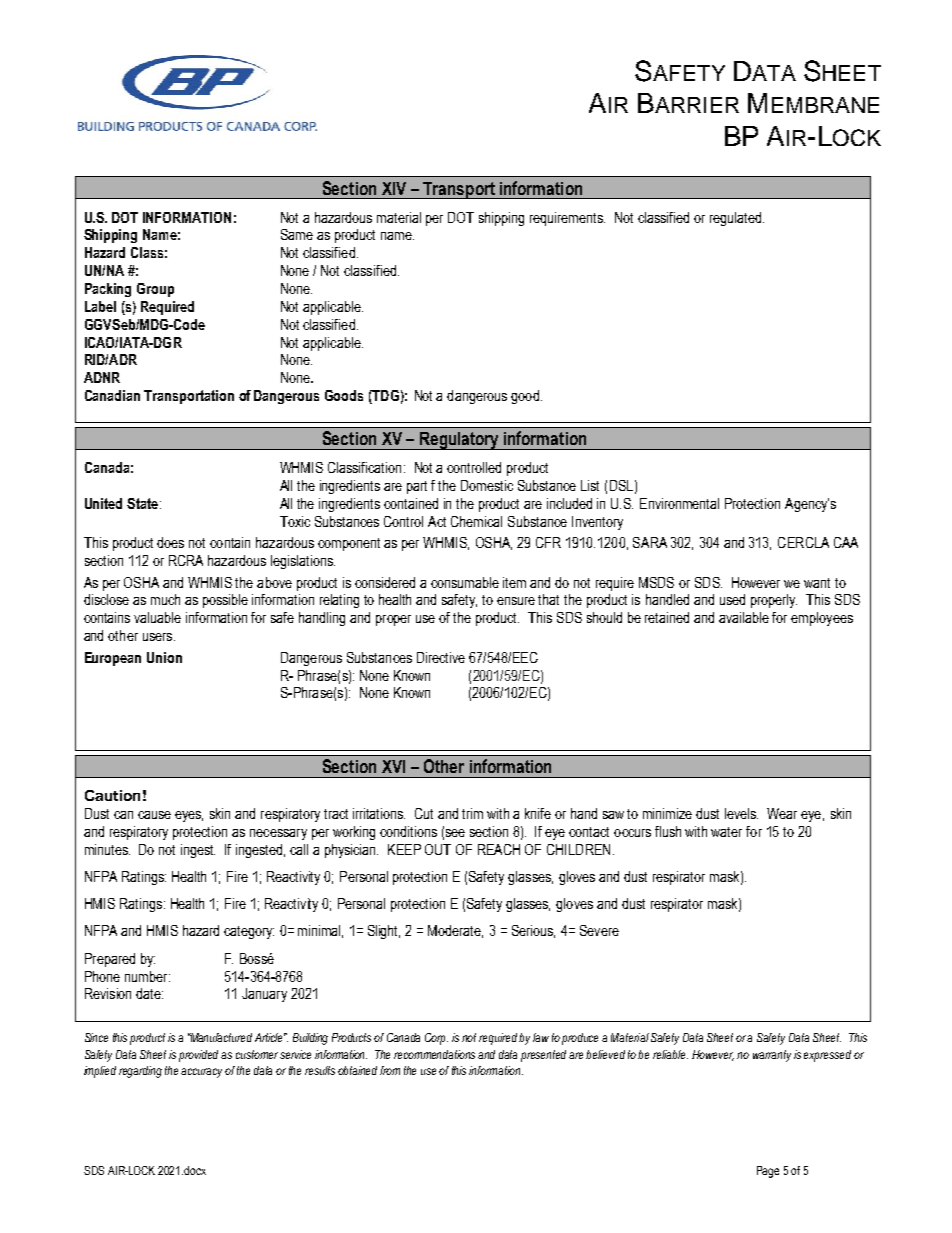 Image resolution: width=952 pixels, height=1233 pixels. Describe the element at coordinates (735, 219) in the screenshot. I see `regulated` at that location.
